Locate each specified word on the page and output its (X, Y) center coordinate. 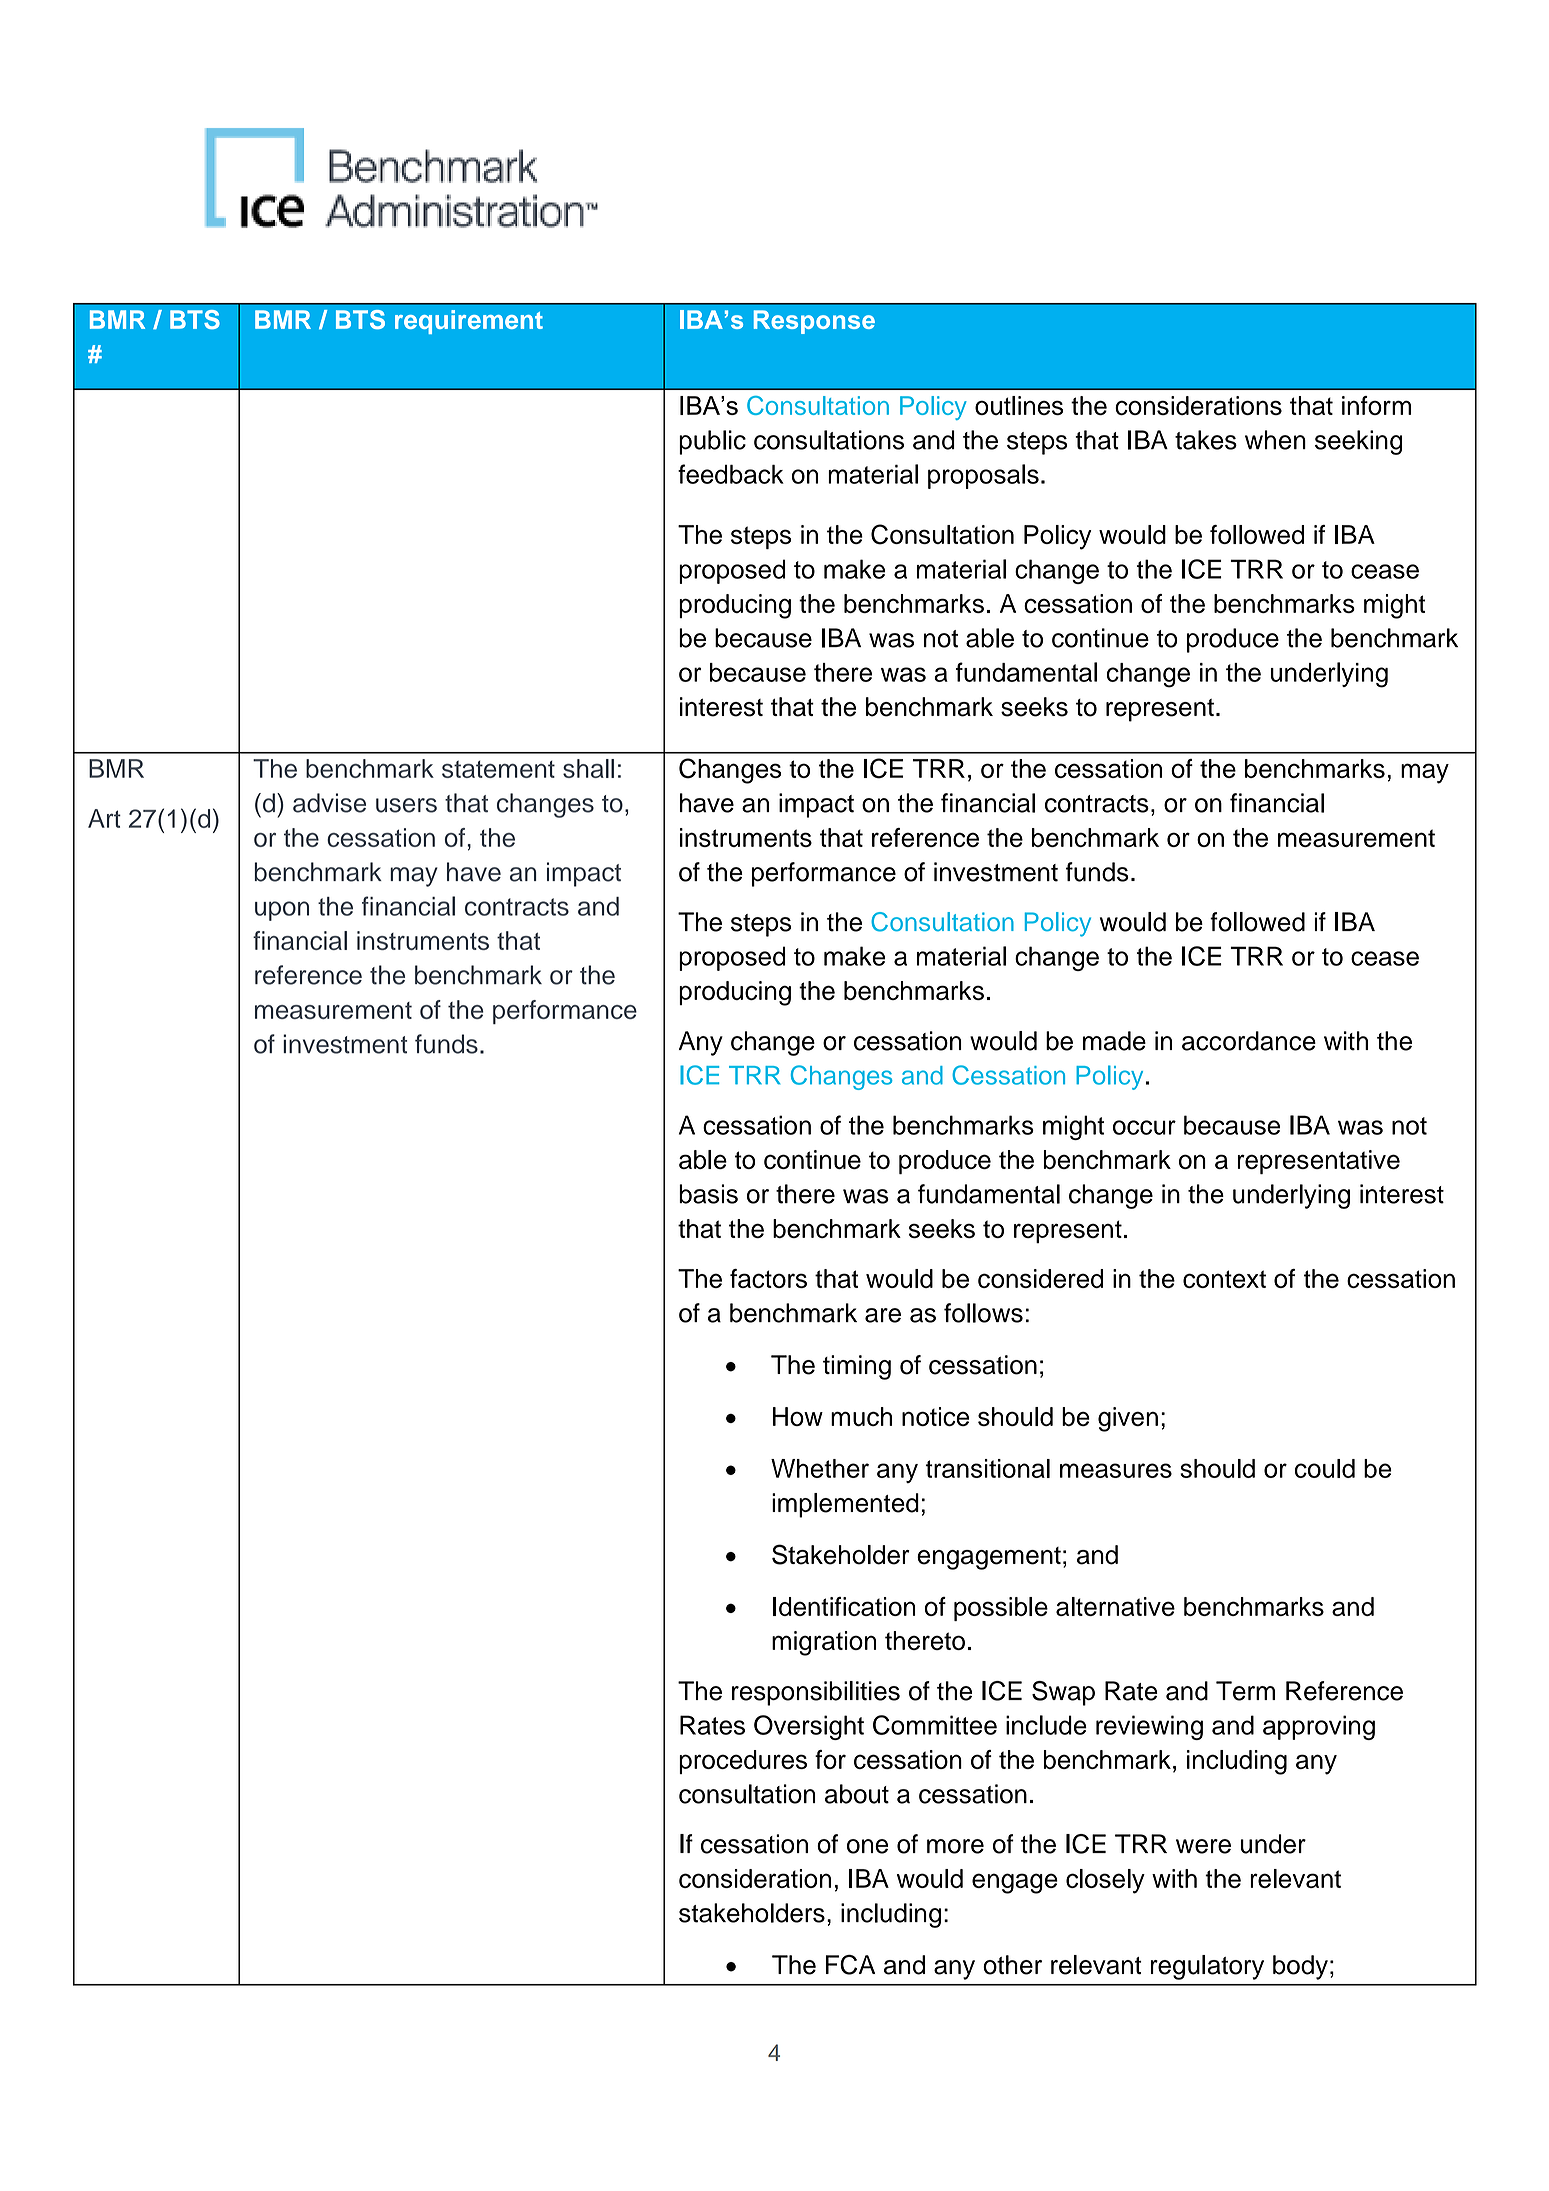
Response (814, 322)
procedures (743, 1762)
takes (1206, 440)
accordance (1249, 1041)
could (1325, 1468)
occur (1144, 1127)
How (798, 1416)
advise (329, 803)
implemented (845, 1505)
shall (588, 768)
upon (282, 911)
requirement (469, 322)
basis (708, 1194)
